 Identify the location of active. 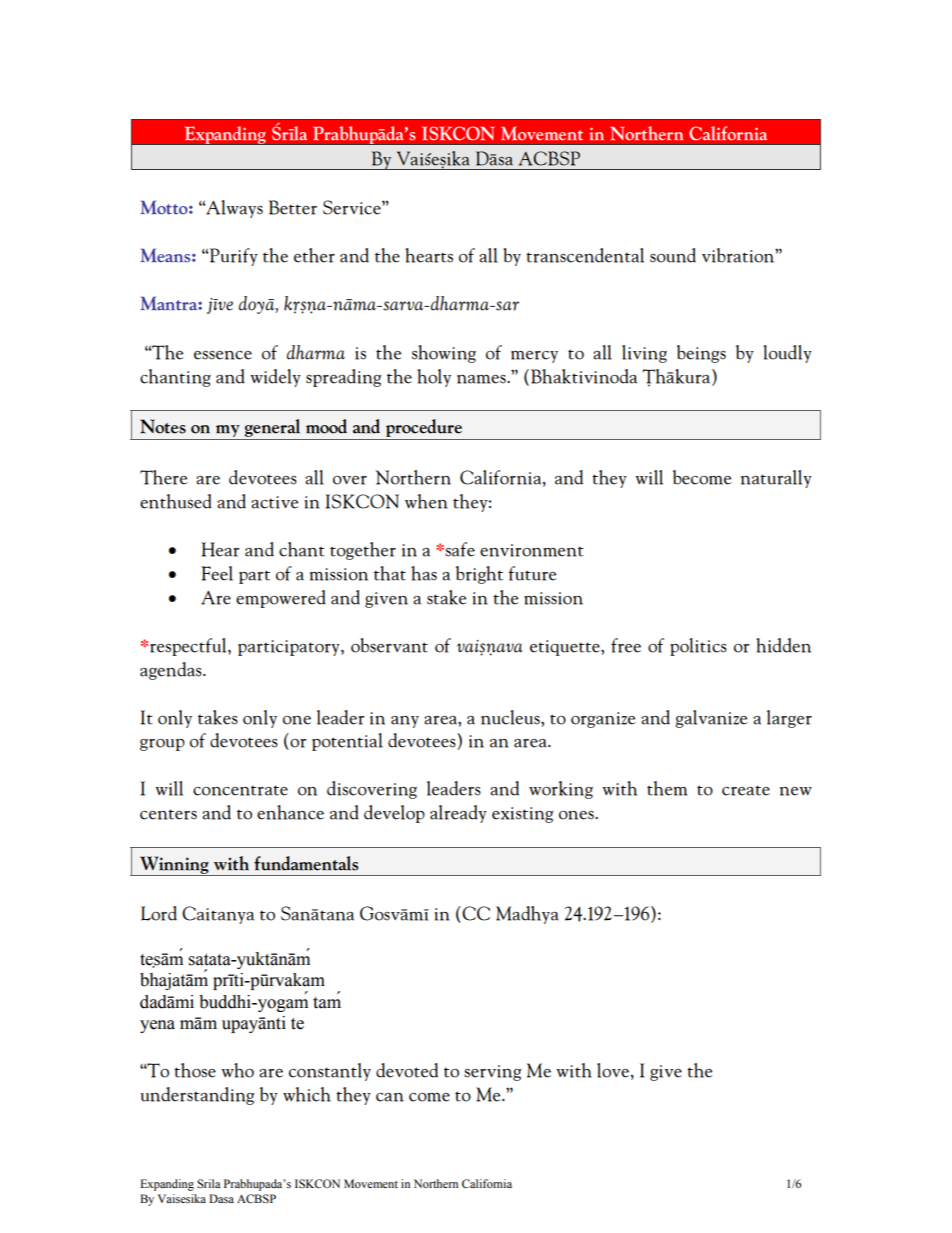
(274, 502).
